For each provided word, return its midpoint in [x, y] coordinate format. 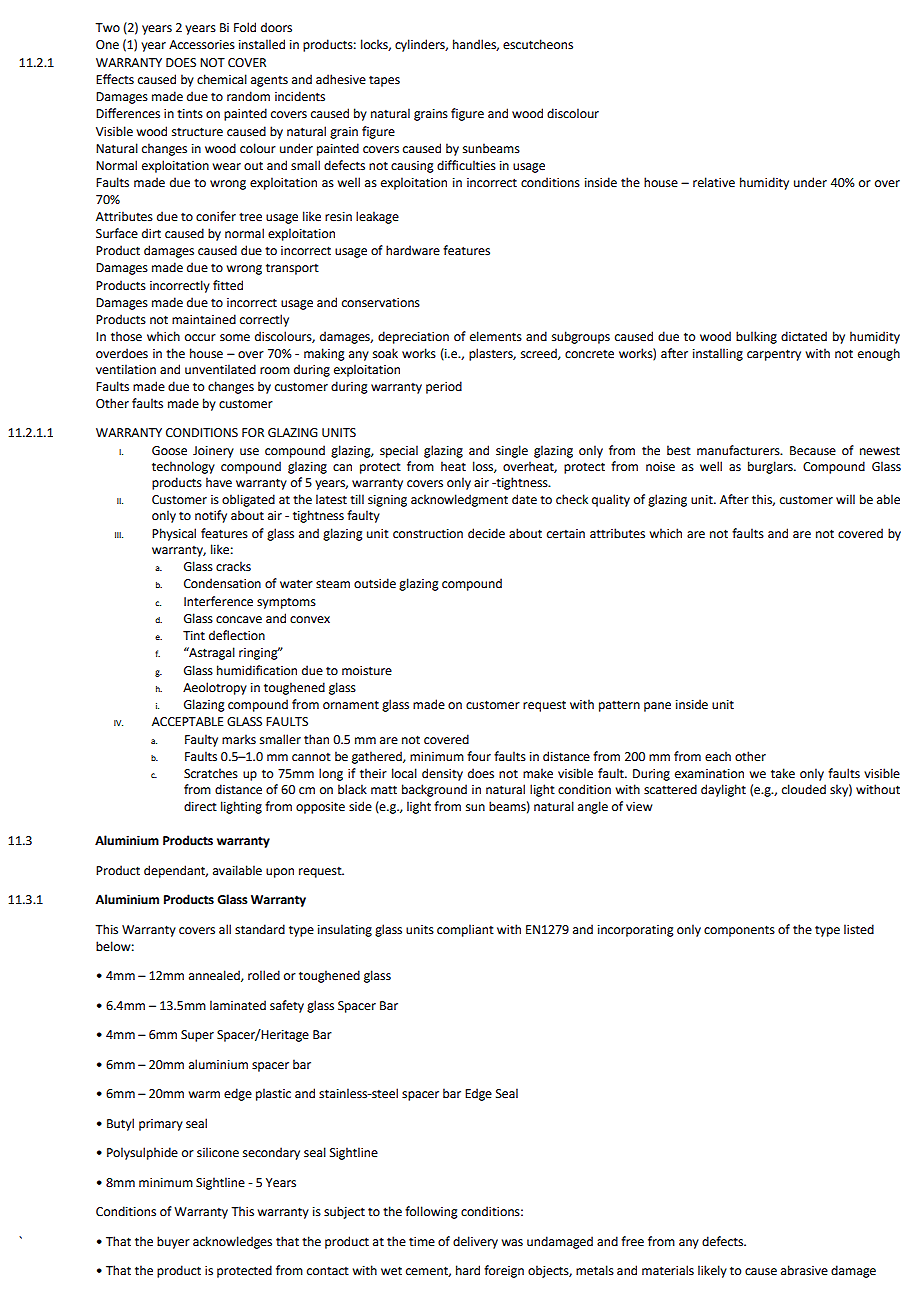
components [739, 931]
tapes [384, 81]
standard [260, 929]
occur [200, 338]
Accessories [202, 45]
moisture [367, 671]
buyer [173, 1242]
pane [657, 707]
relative [714, 182]
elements [496, 336]
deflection [237, 635]
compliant [465, 930]
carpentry [774, 355]
